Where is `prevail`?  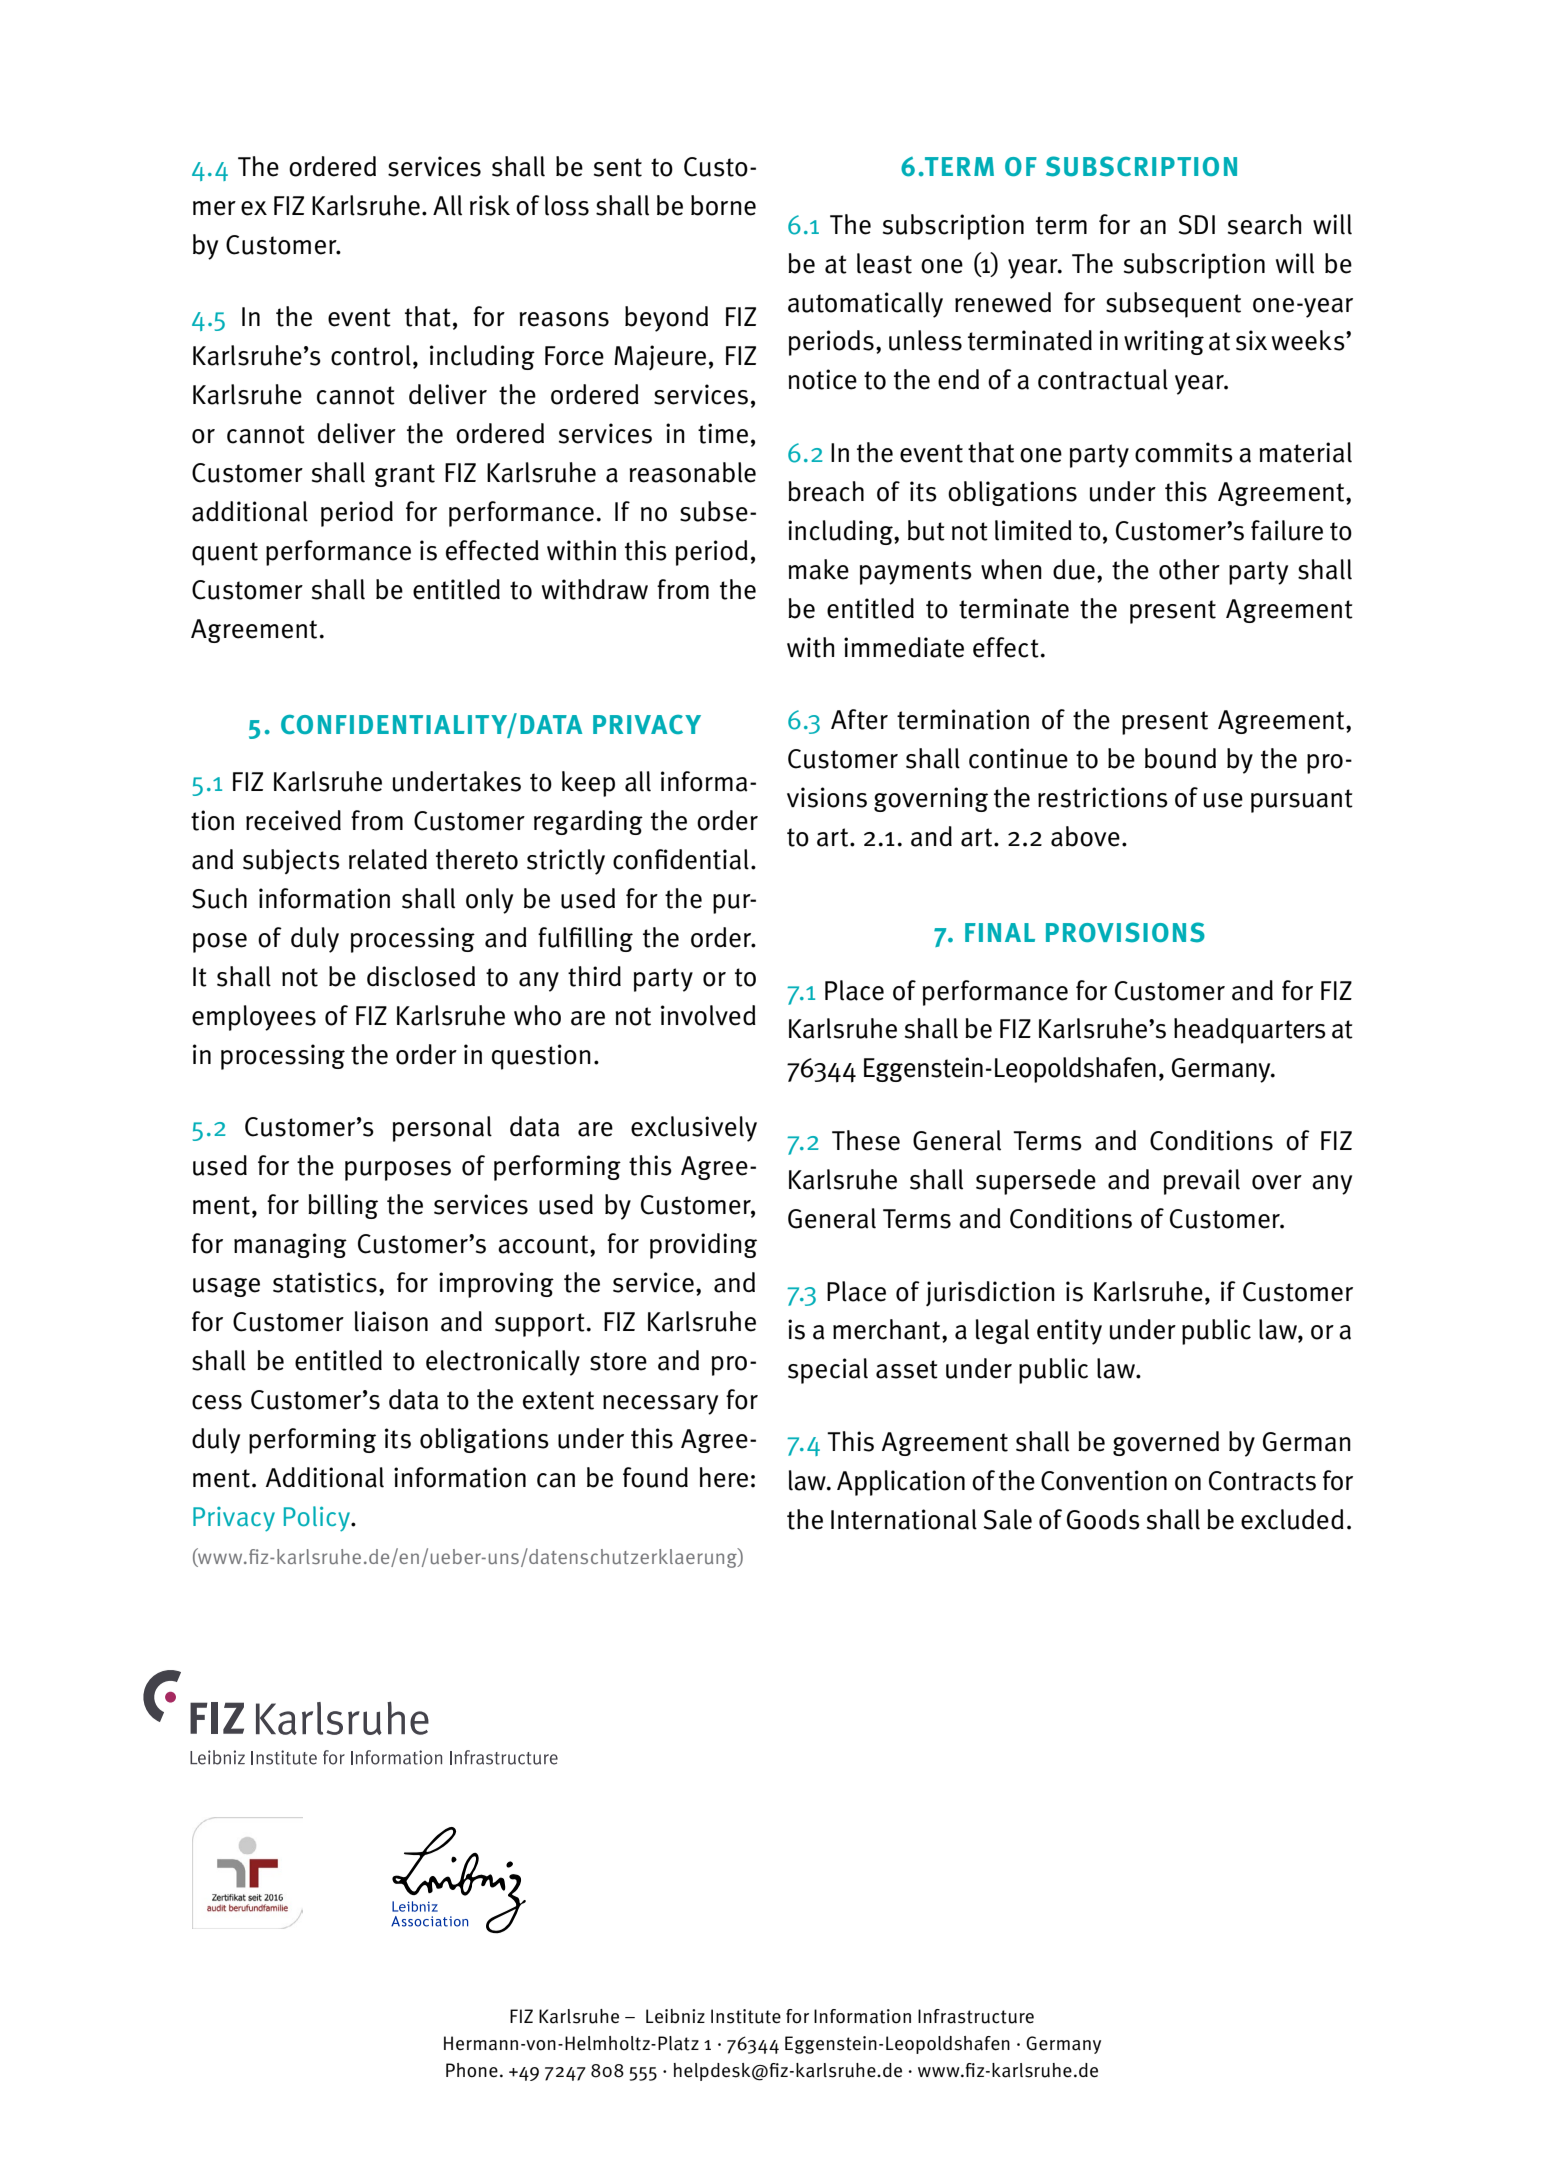
prevail is located at coordinates (1202, 1182).
